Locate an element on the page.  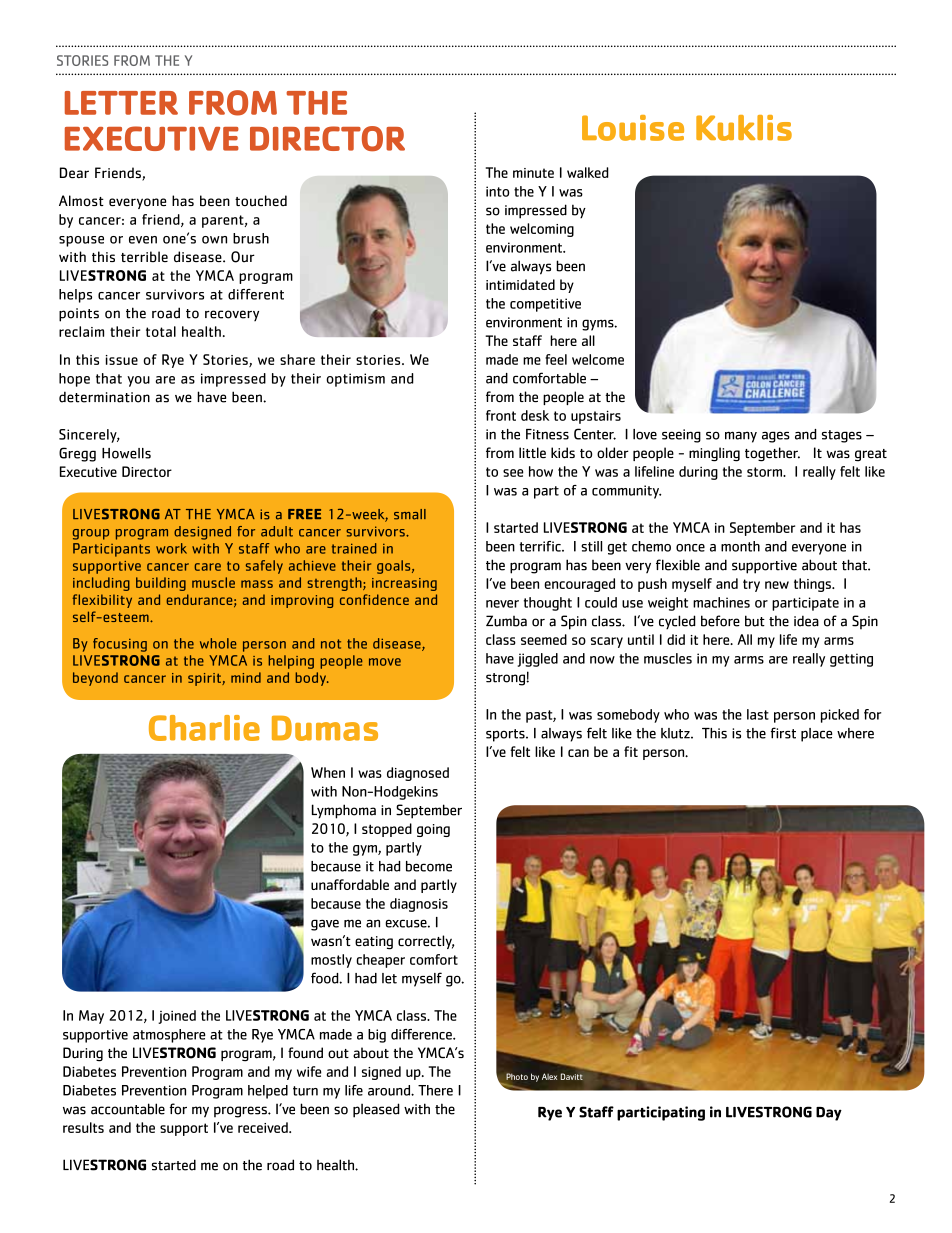
Howells is located at coordinates (126, 453).
